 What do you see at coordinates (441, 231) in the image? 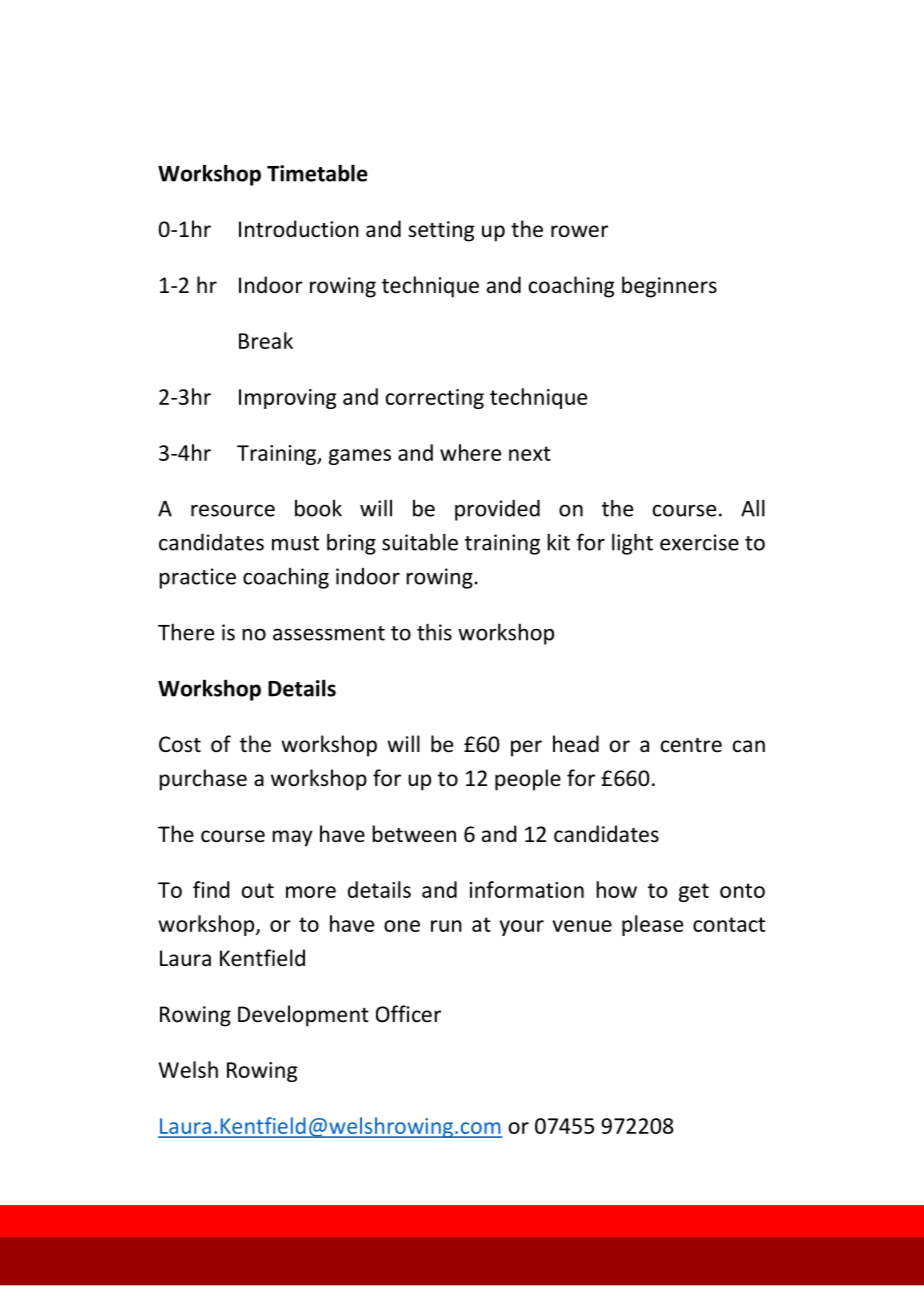
I see `setting` at bounding box center [441, 231].
